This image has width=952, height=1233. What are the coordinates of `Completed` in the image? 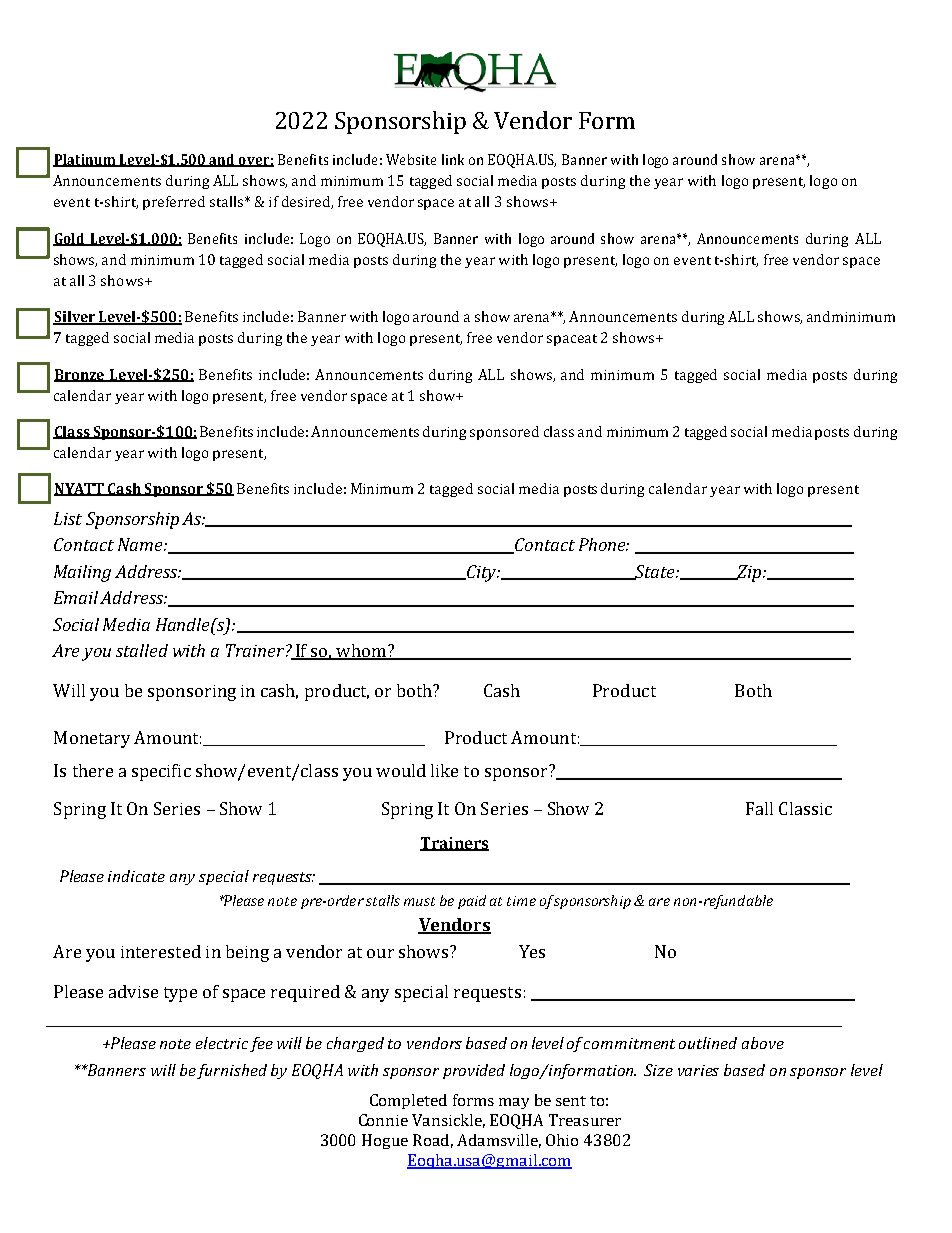 It's located at (408, 1101).
